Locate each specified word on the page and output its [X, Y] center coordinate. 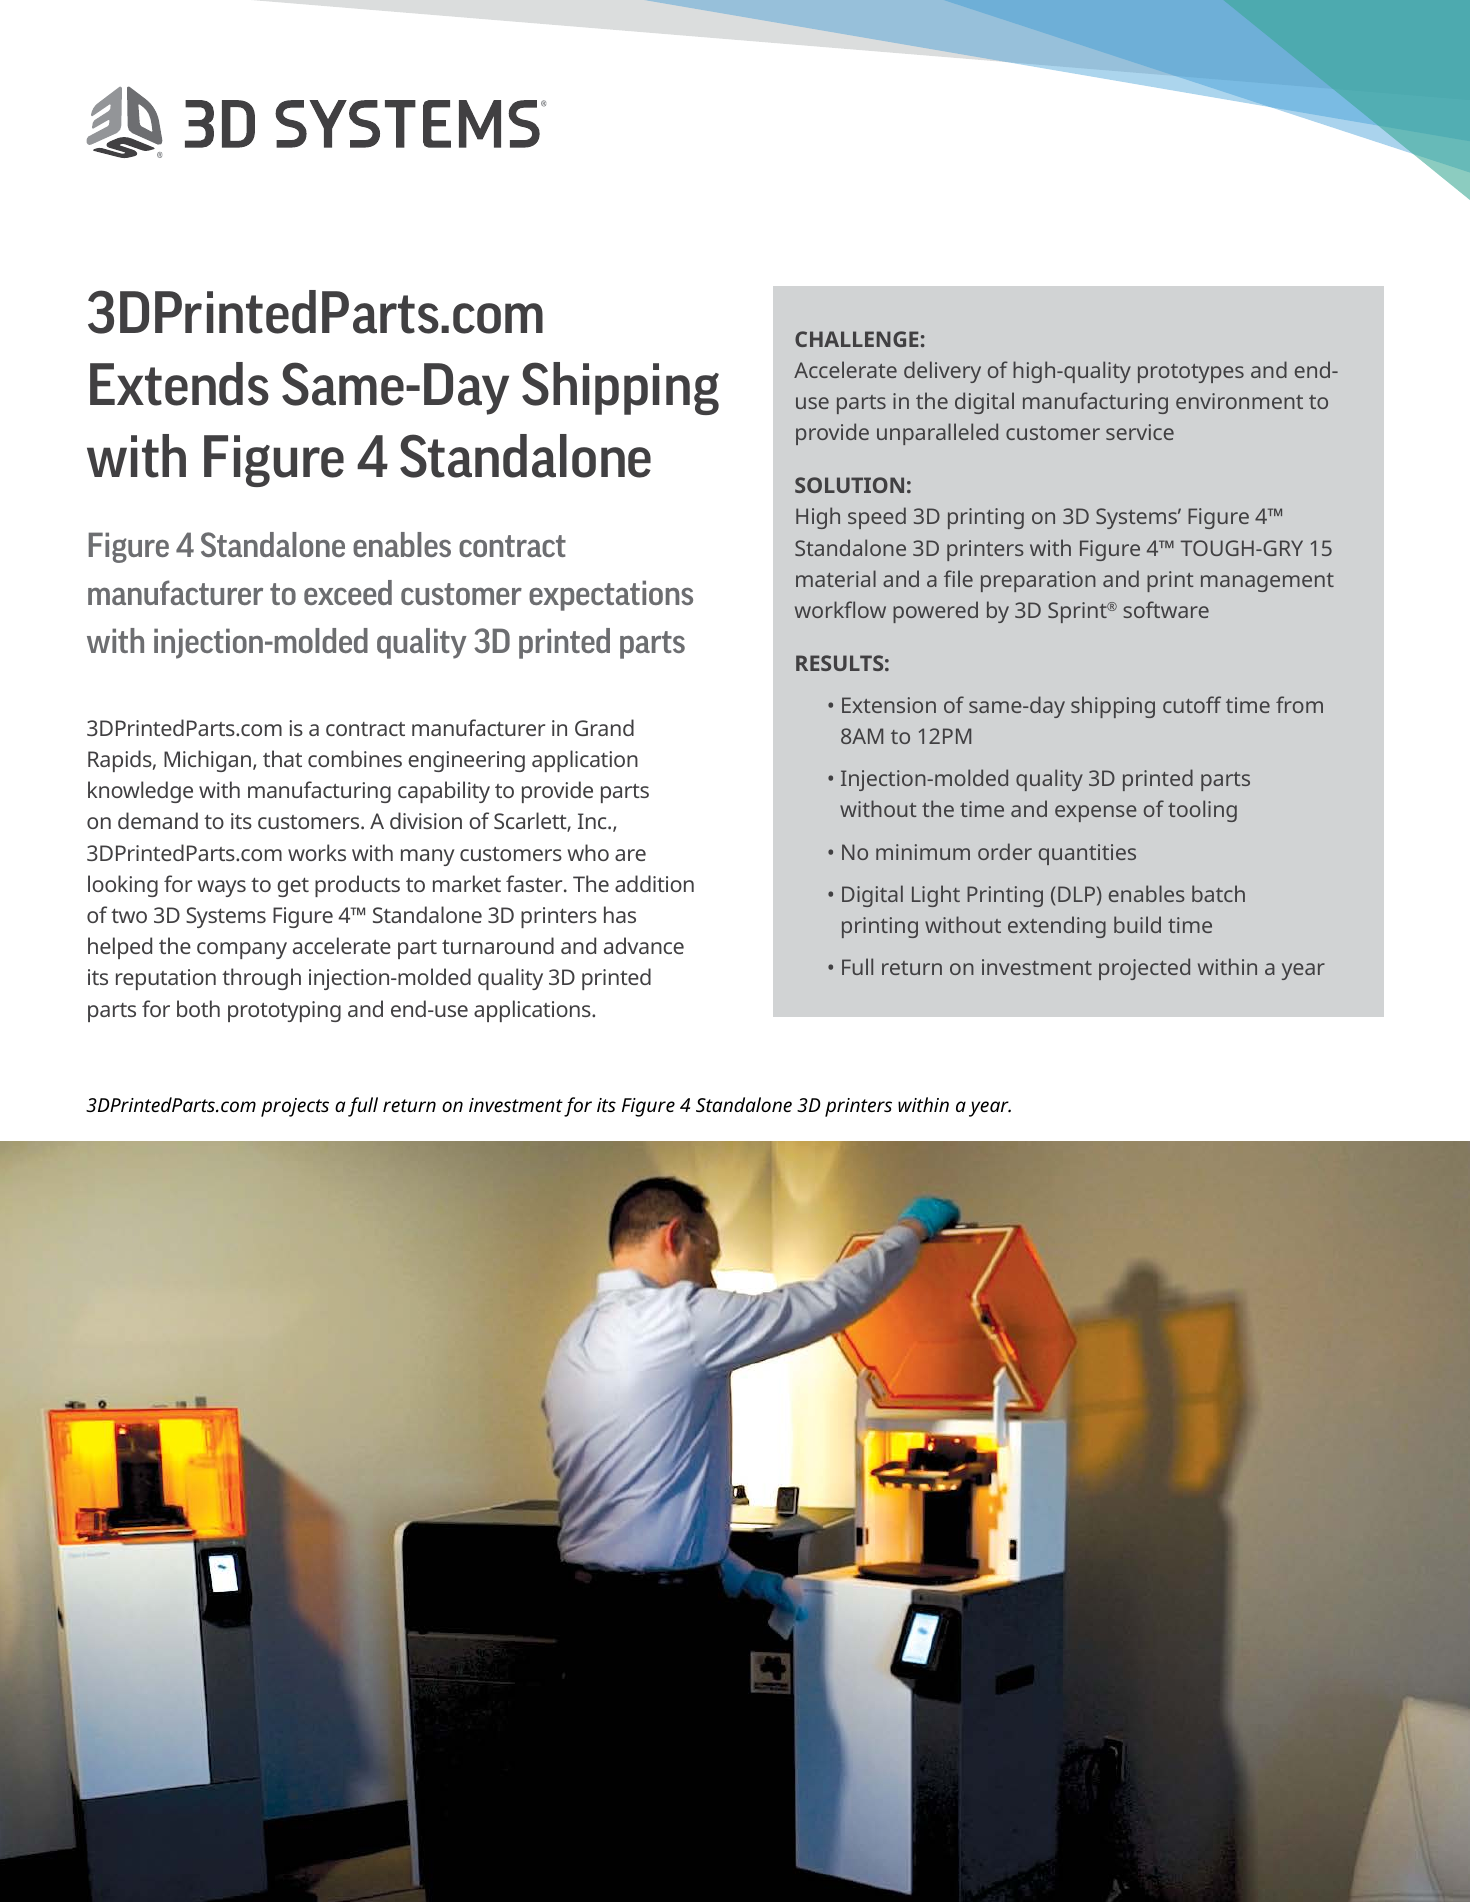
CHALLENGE [856, 339]
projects [295, 1107]
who [588, 852]
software [1166, 609]
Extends [179, 384]
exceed [348, 592]
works [317, 852]
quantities [1087, 854]
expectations [611, 595]
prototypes [1191, 373]
